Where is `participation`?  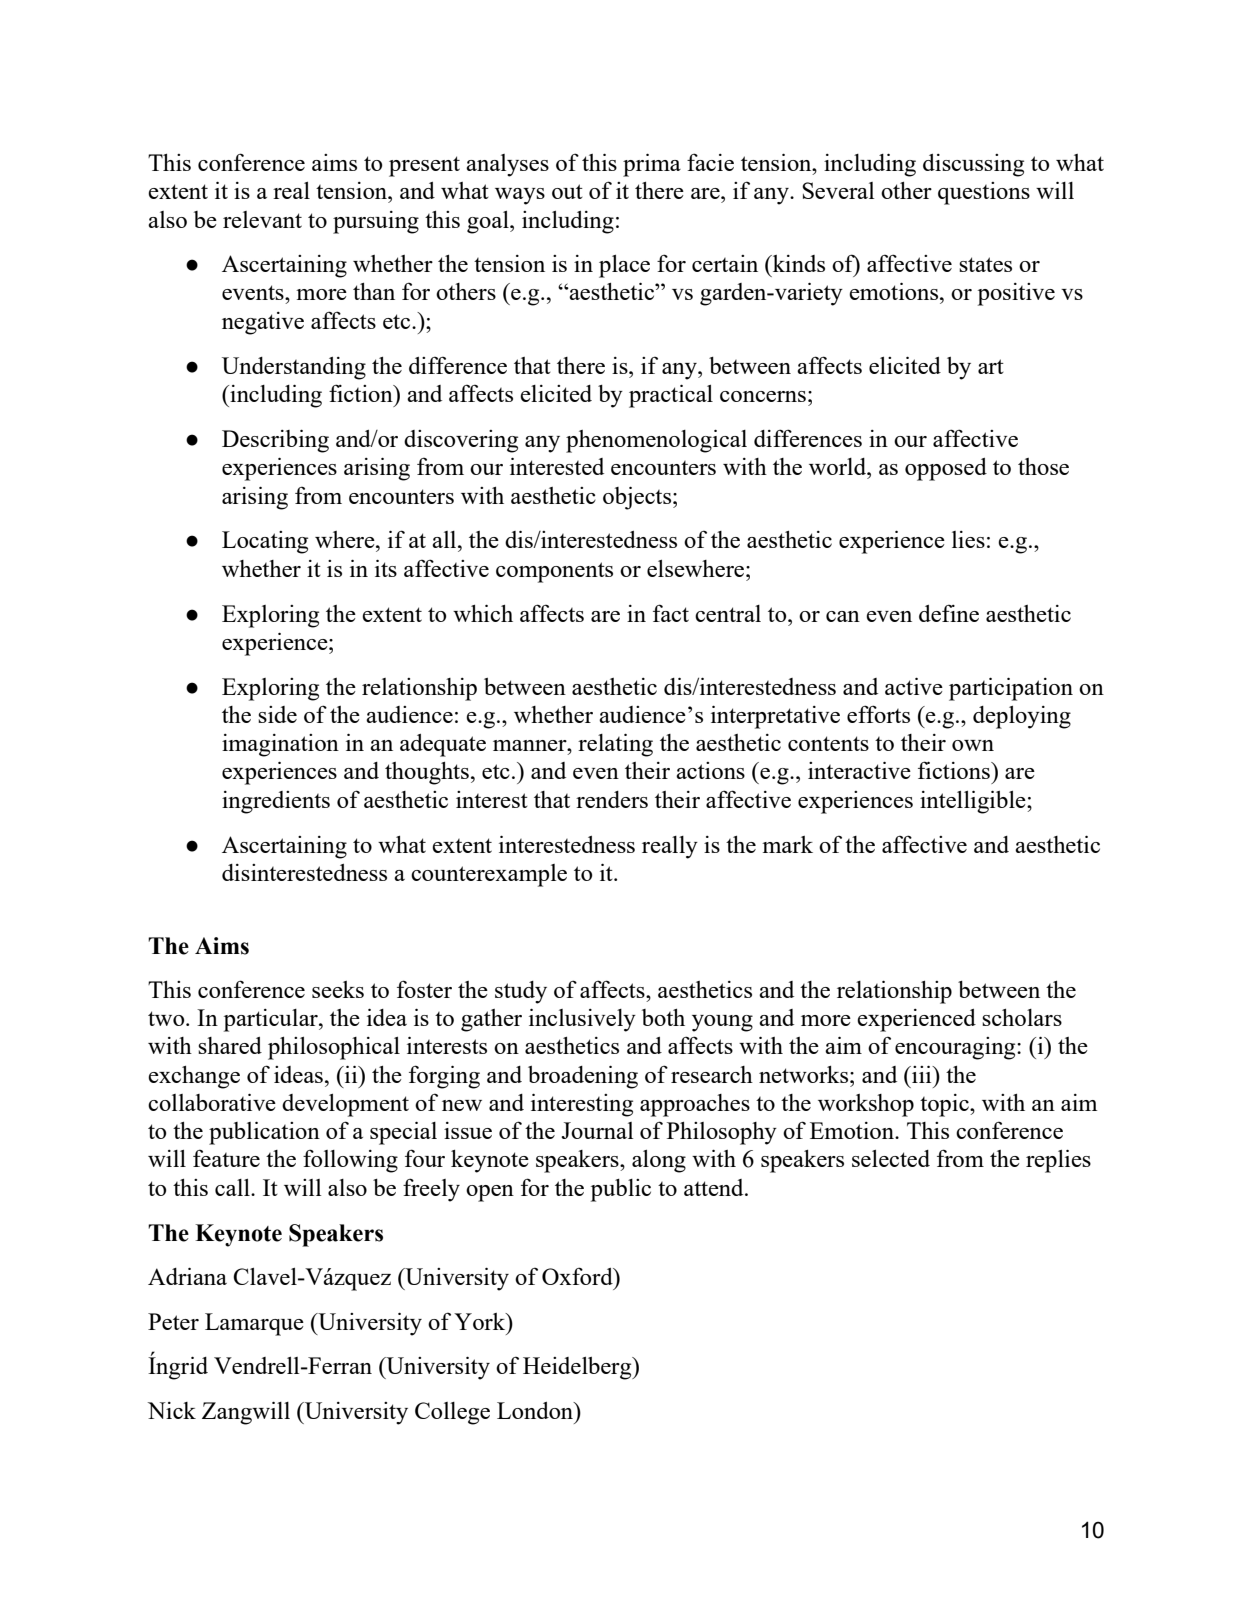
participation is located at coordinates (1011, 689).
